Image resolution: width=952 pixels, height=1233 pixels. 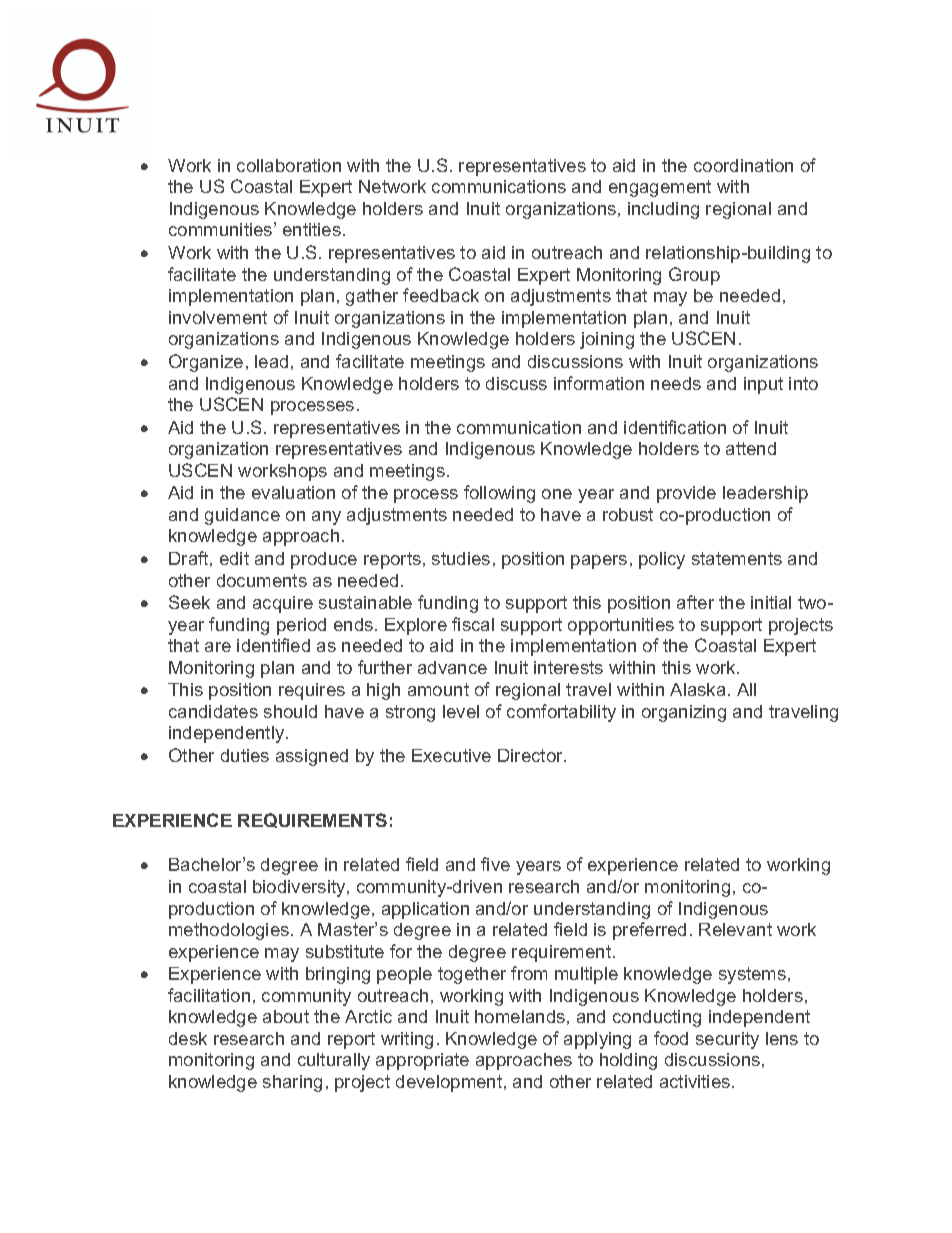 I want to click on following, so click(x=499, y=494).
